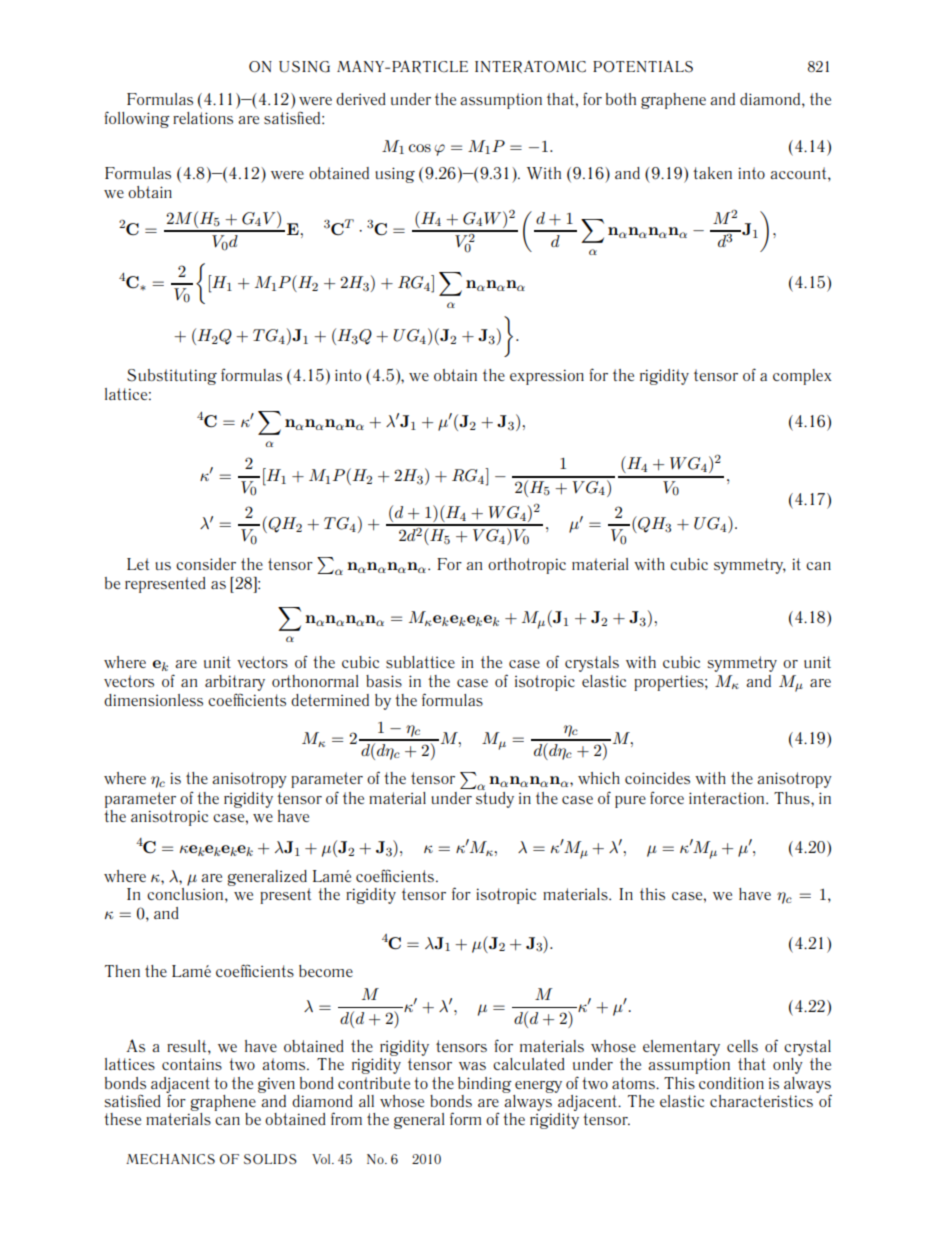  Describe the element at coordinates (170, 1159) in the screenshot. I see `MECHANICS` at that location.
